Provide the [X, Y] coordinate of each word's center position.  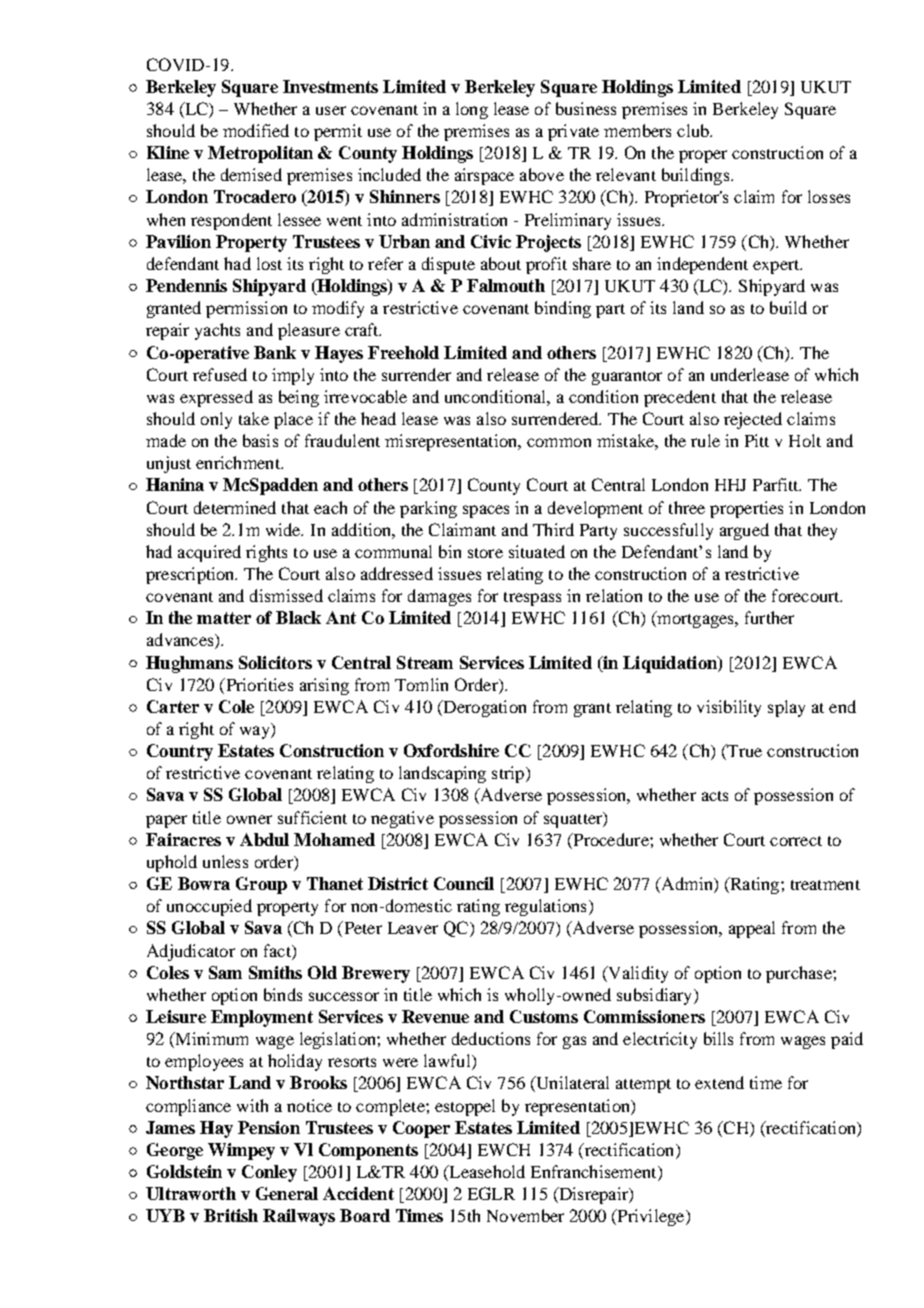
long [472, 110]
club [694, 130]
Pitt [757, 440]
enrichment [239, 462]
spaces [486, 511]
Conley [269, 1173]
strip [509, 774]
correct [796, 841]
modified [256, 130]
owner [249, 819]
